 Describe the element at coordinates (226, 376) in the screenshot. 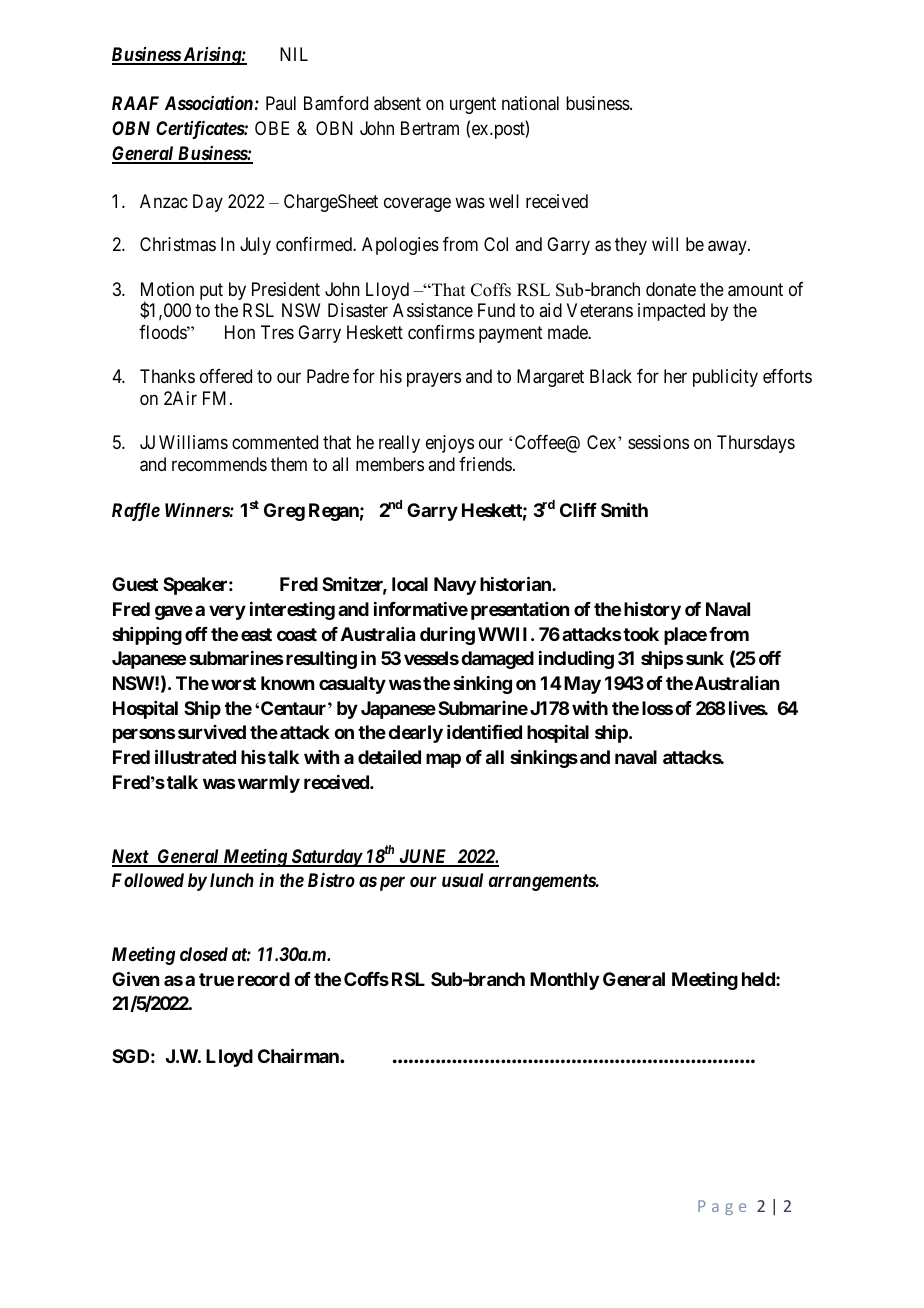

I see `offered` at that location.
